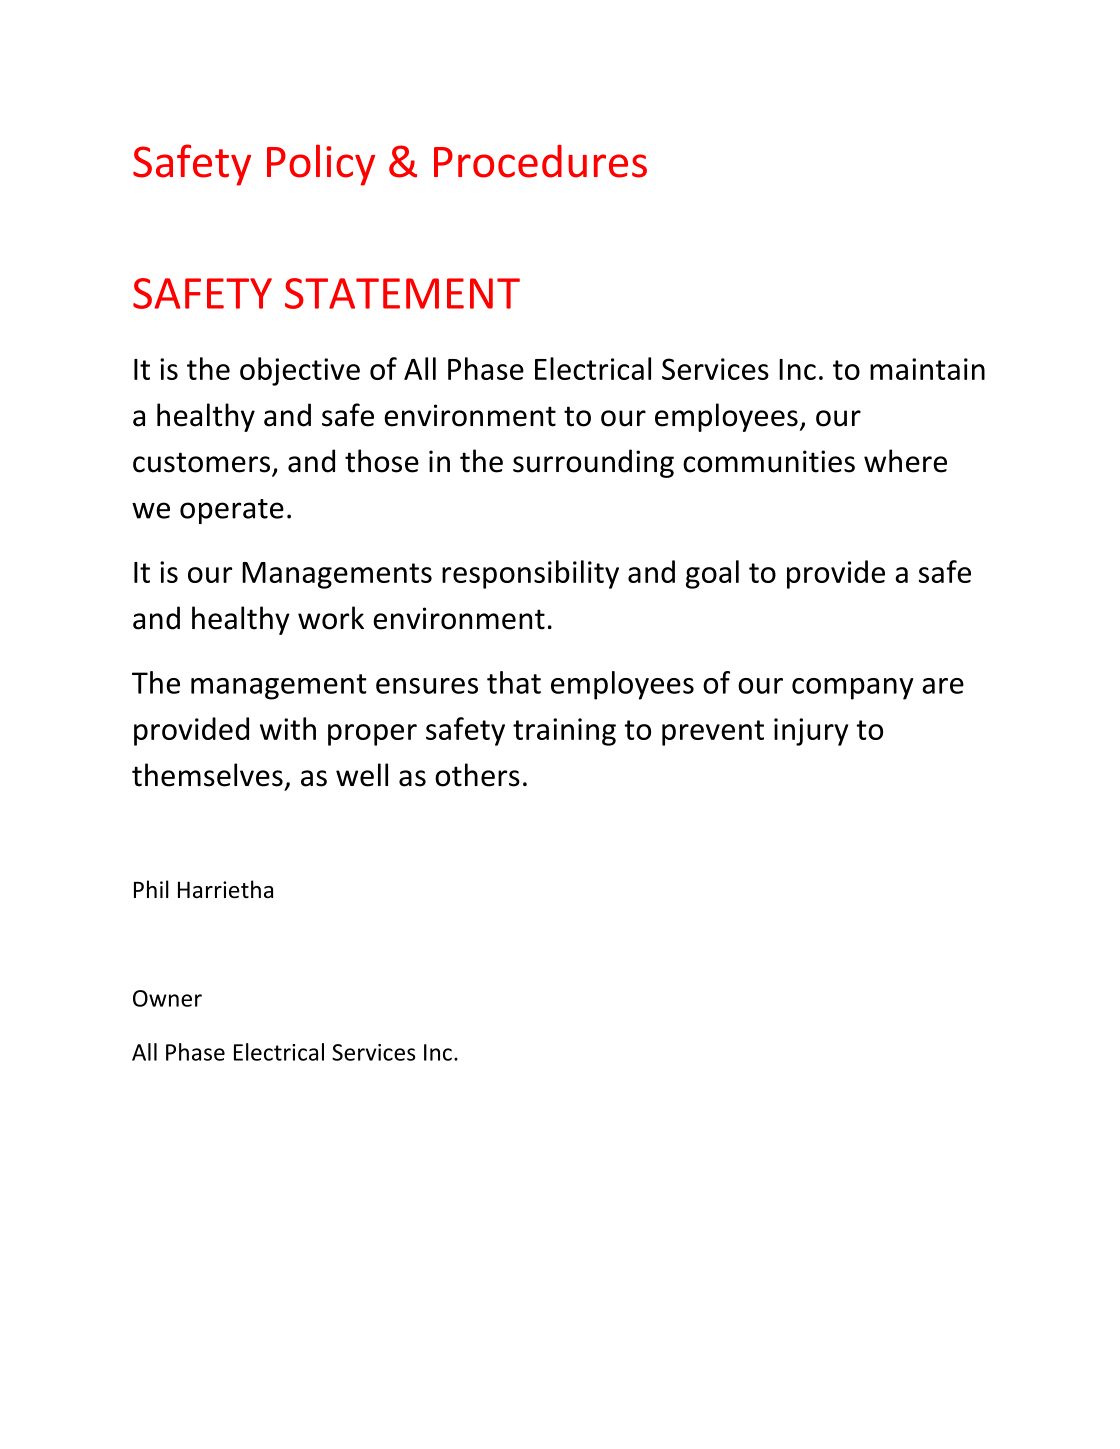 This screenshot has width=1120, height=1449. I want to click on objective, so click(300, 371).
